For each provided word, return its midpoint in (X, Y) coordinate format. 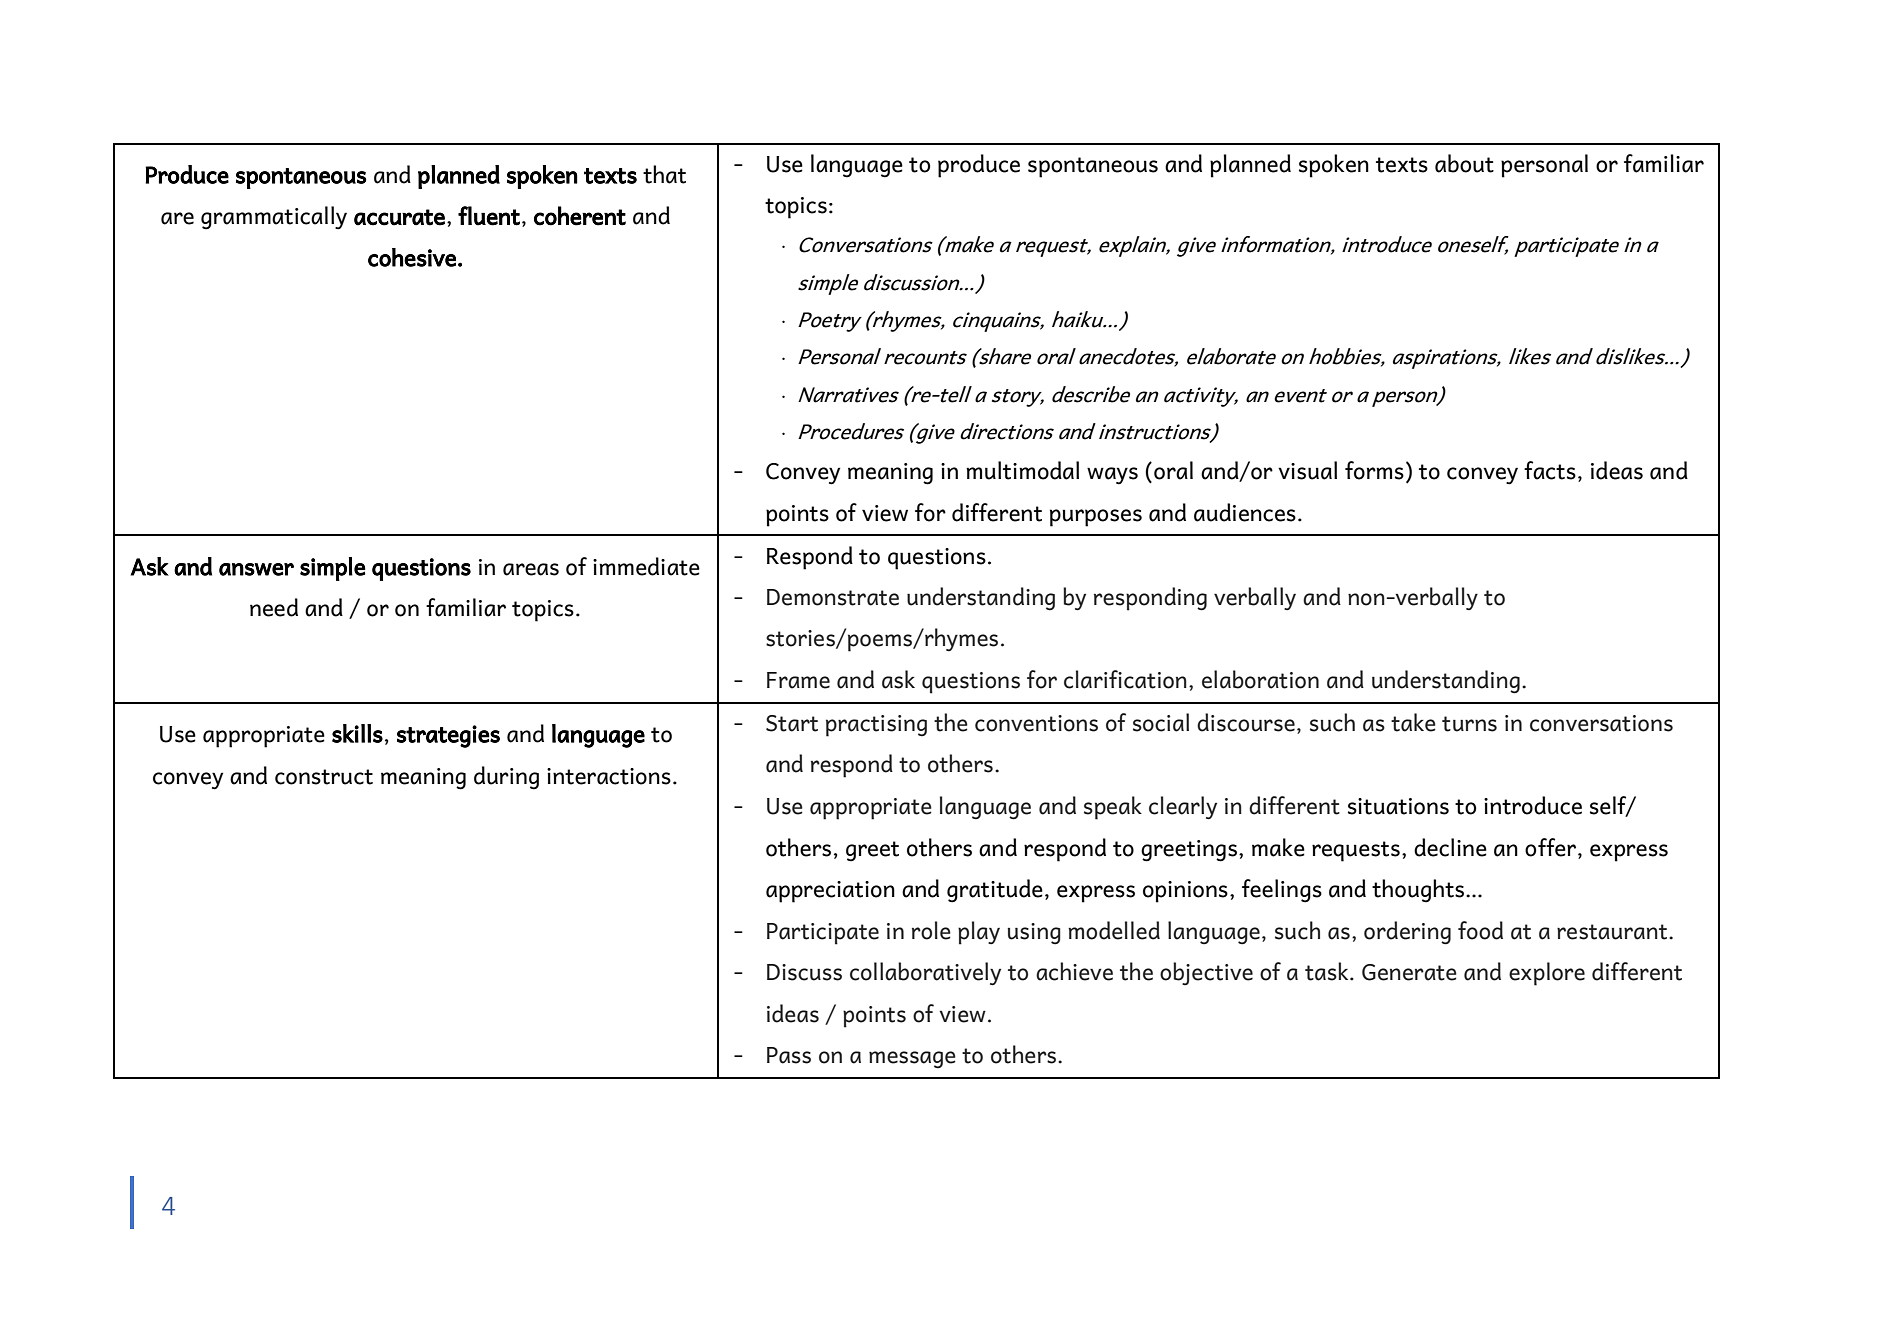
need (274, 607)
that (664, 174)
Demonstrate (833, 597)
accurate (399, 217)
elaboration (1260, 679)
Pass (789, 1055)
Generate (1409, 972)
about (1464, 163)
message (912, 1059)
